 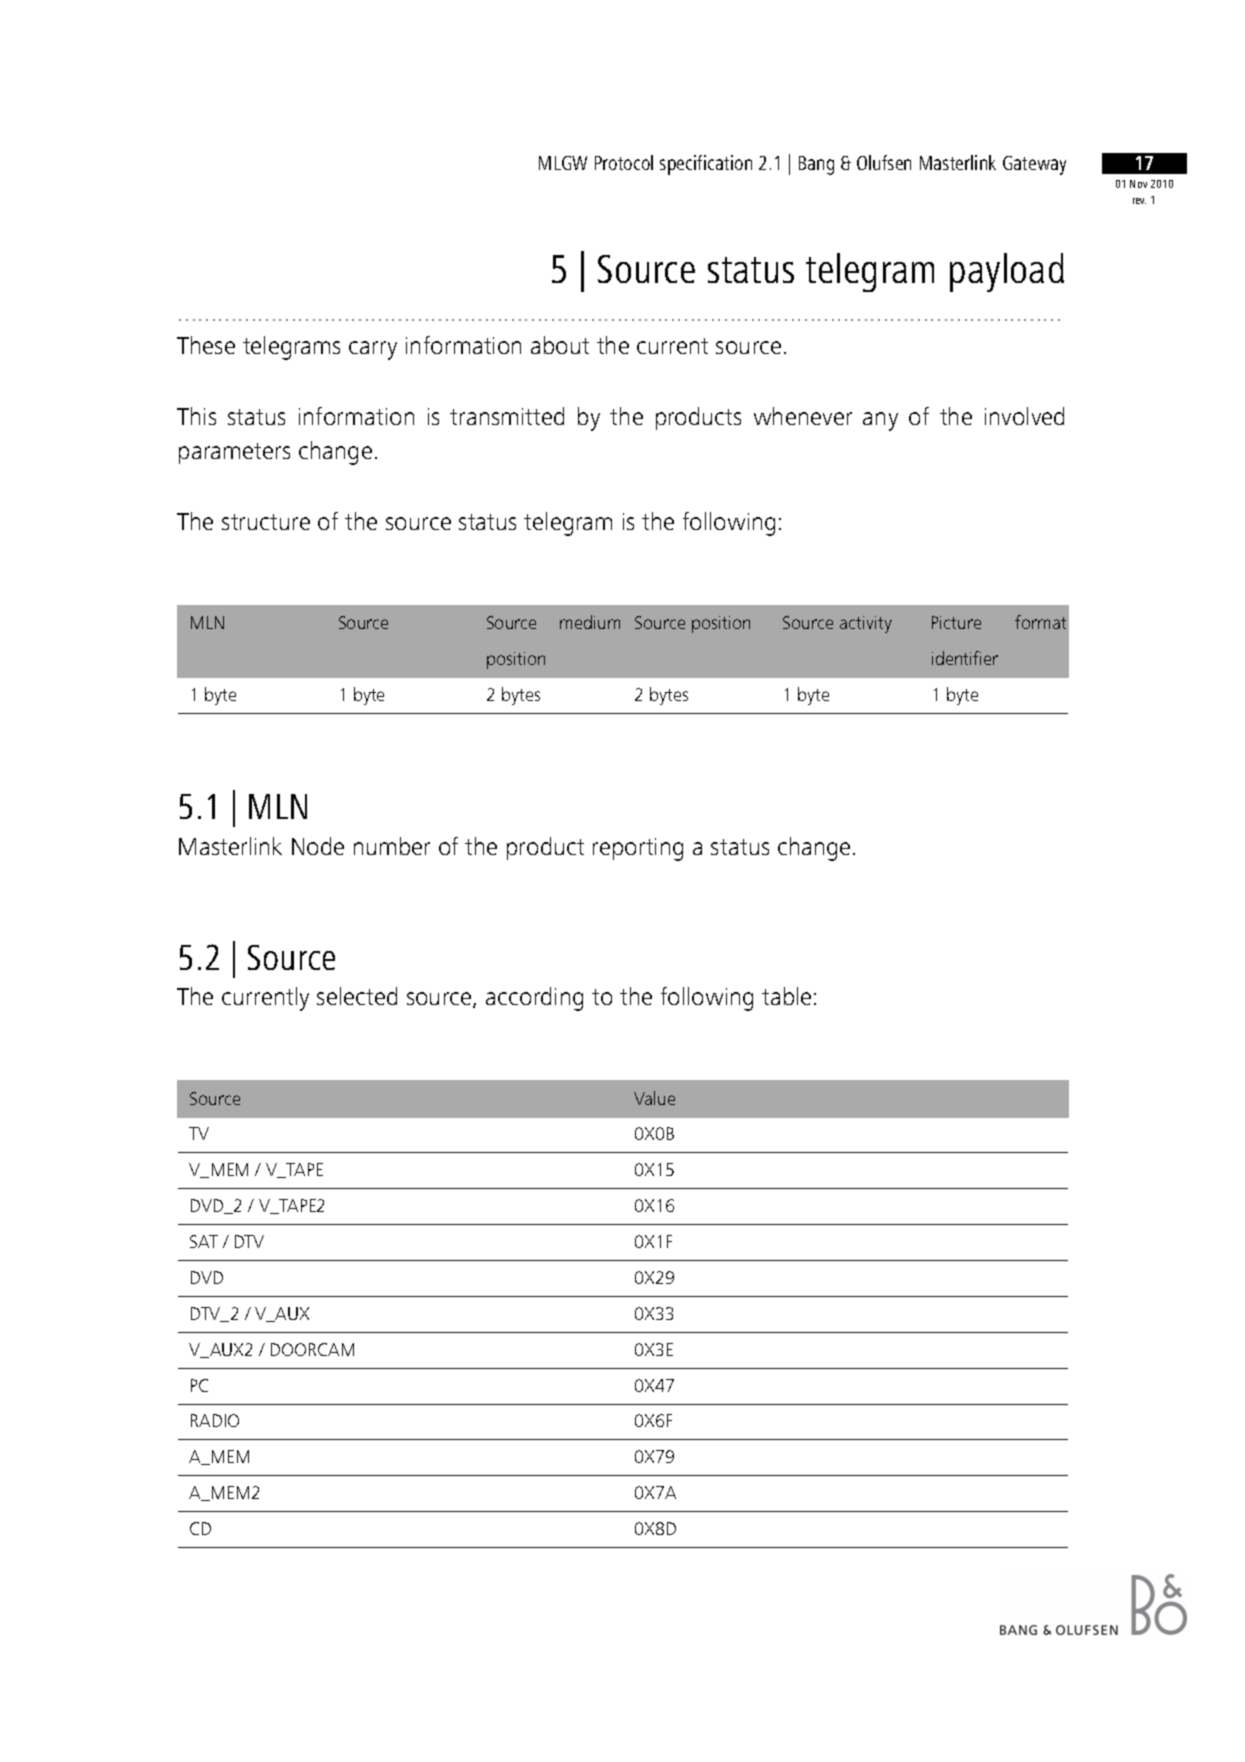 What do you see at coordinates (786, 996) in the screenshot?
I see `table` at bounding box center [786, 996].
